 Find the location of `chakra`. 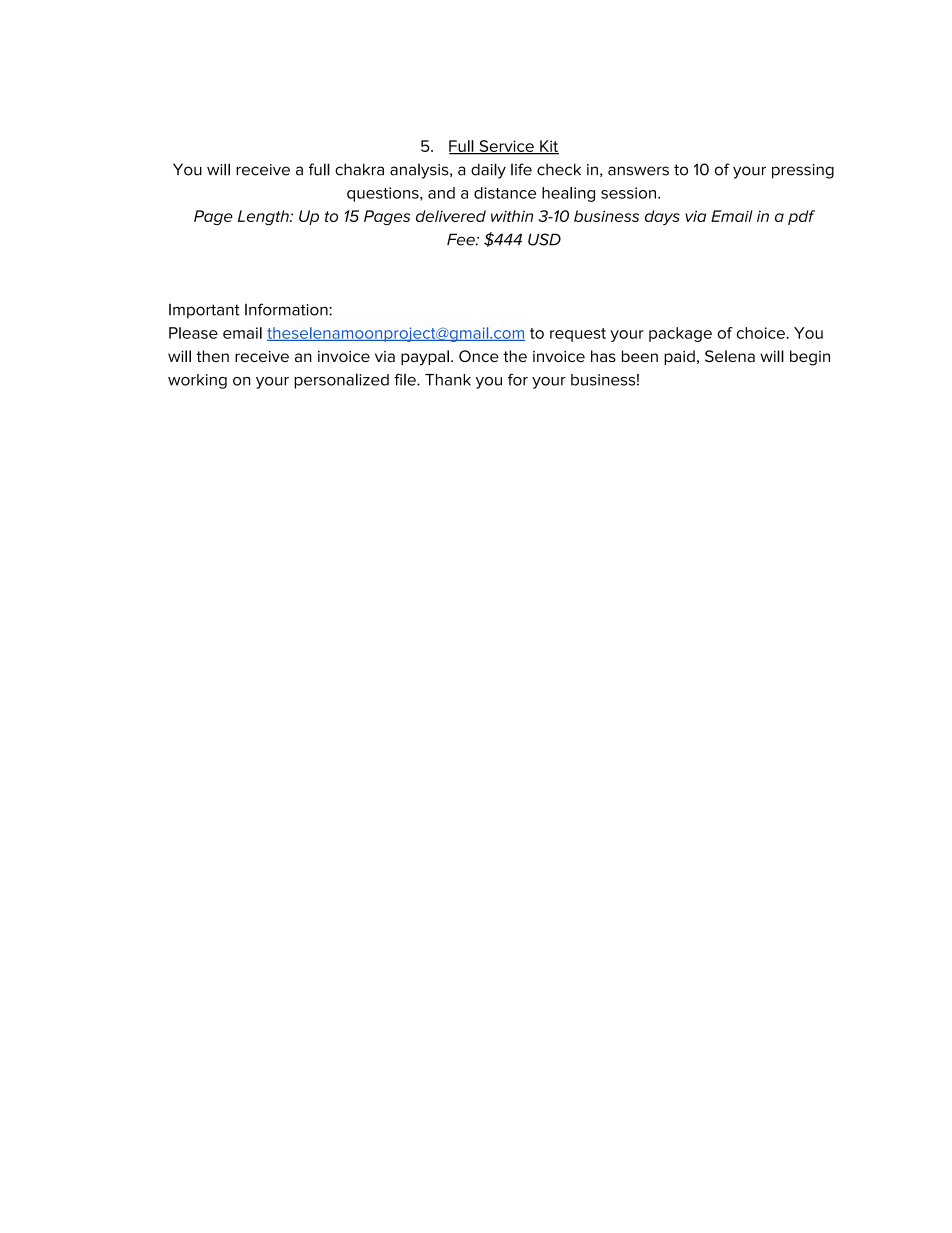

chakra is located at coordinates (359, 169).
